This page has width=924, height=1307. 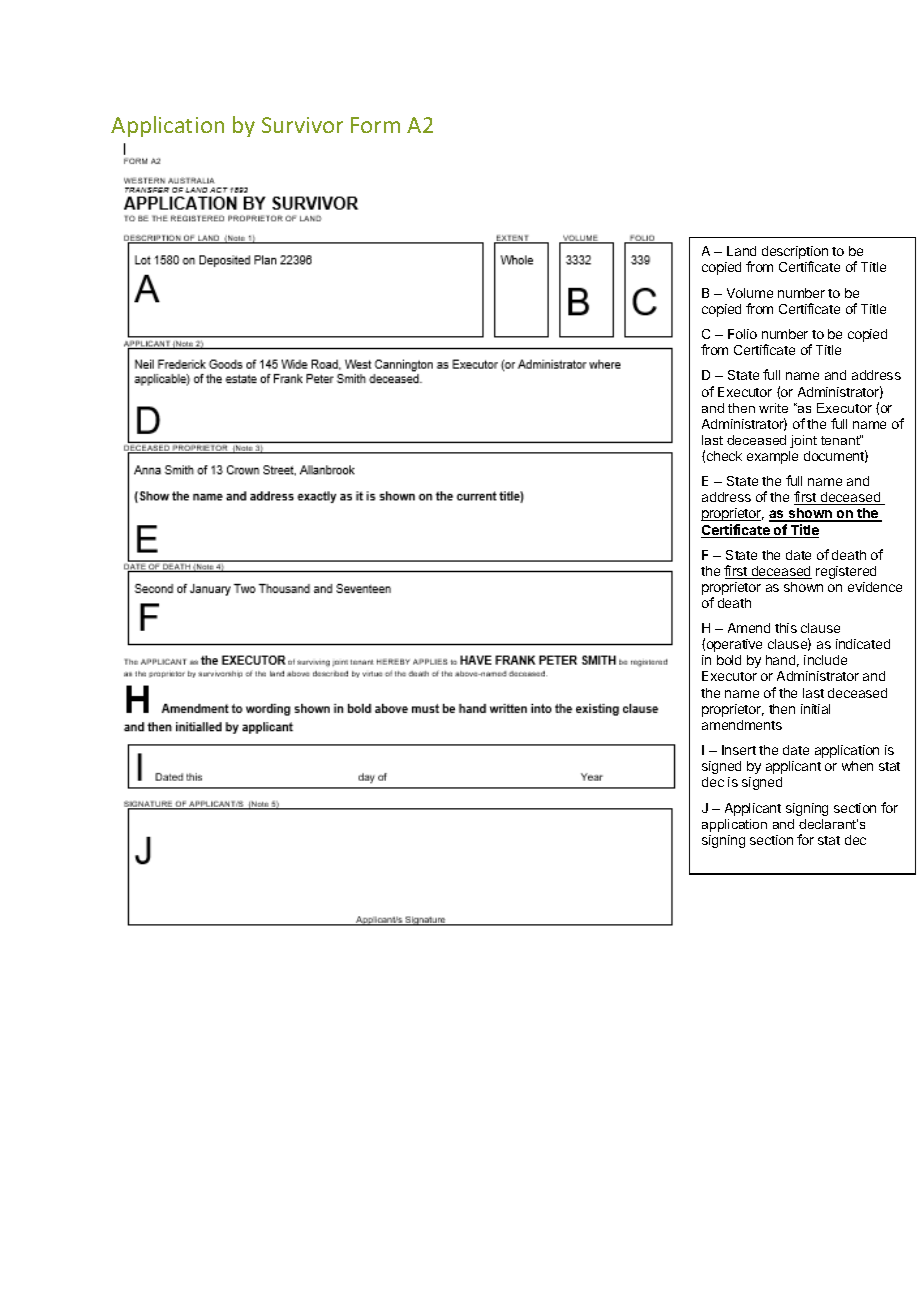 What do you see at coordinates (773, 408) in the page?
I see `write` at bounding box center [773, 408].
